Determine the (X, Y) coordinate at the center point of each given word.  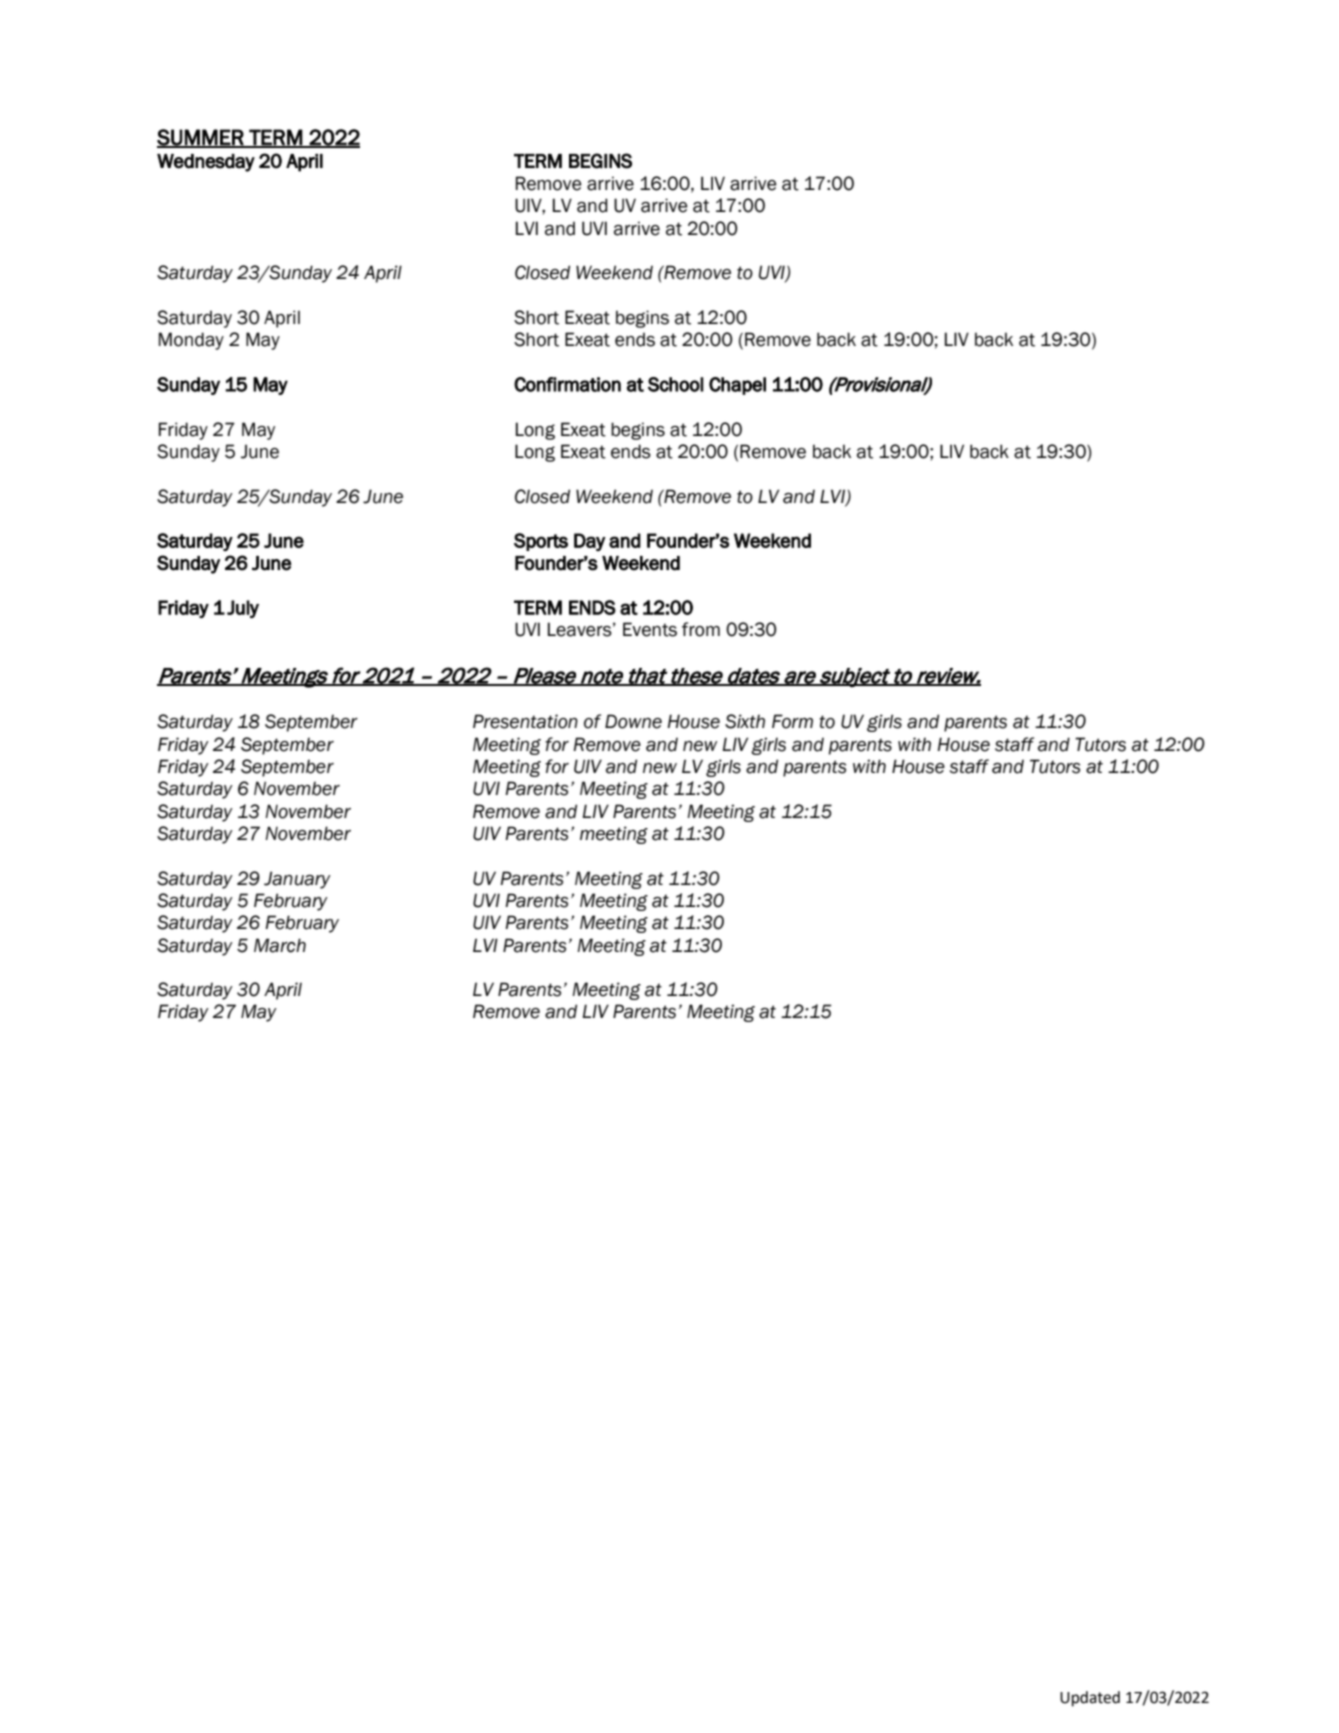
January (297, 880)
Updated (1090, 1699)
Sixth (745, 721)
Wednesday (206, 163)
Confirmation (567, 384)
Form (792, 721)
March (280, 945)
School (676, 384)
